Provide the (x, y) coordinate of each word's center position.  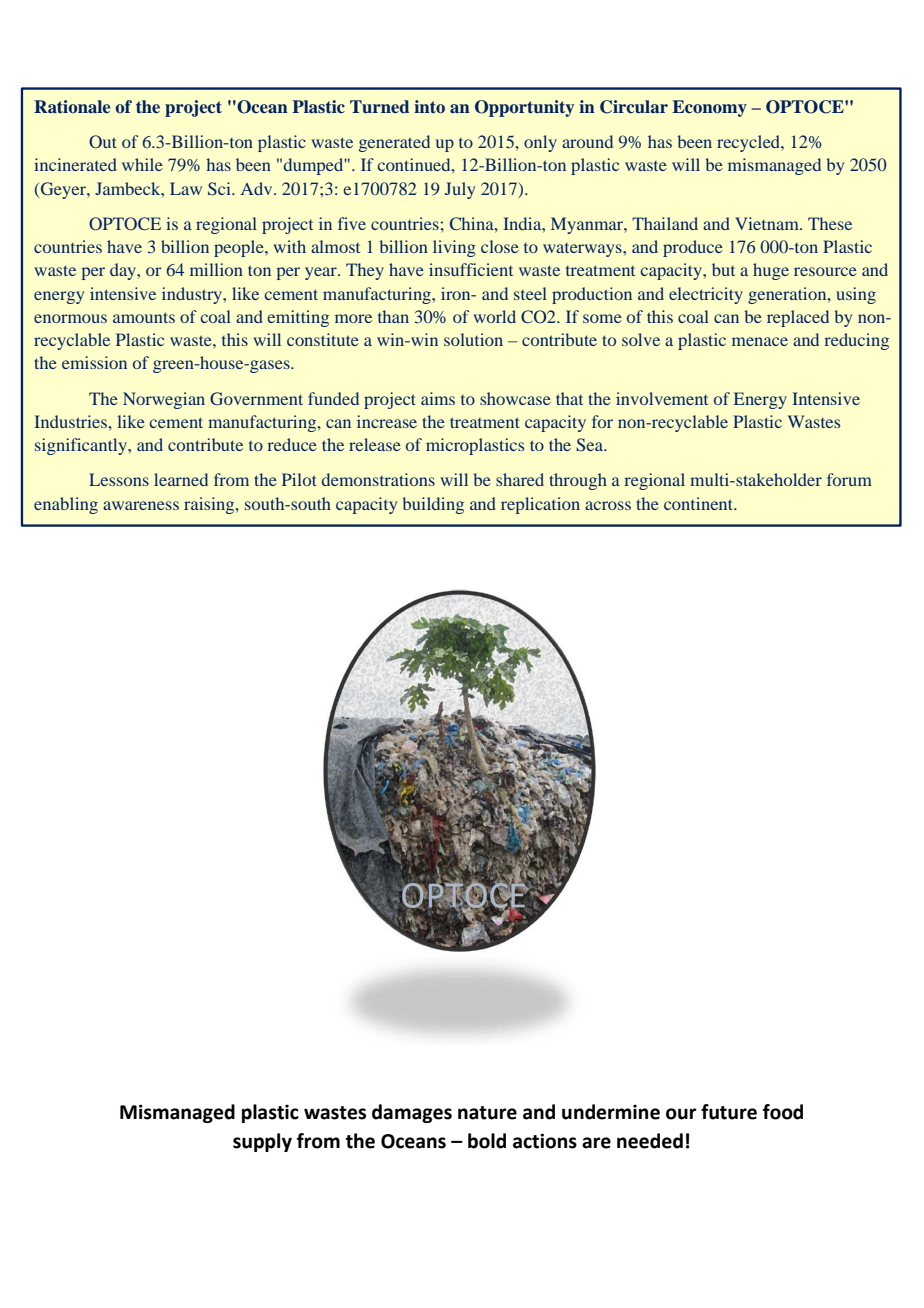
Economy (709, 108)
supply (262, 1142)
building (433, 505)
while (142, 164)
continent (700, 503)
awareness (141, 505)
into (429, 107)
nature (487, 1113)
